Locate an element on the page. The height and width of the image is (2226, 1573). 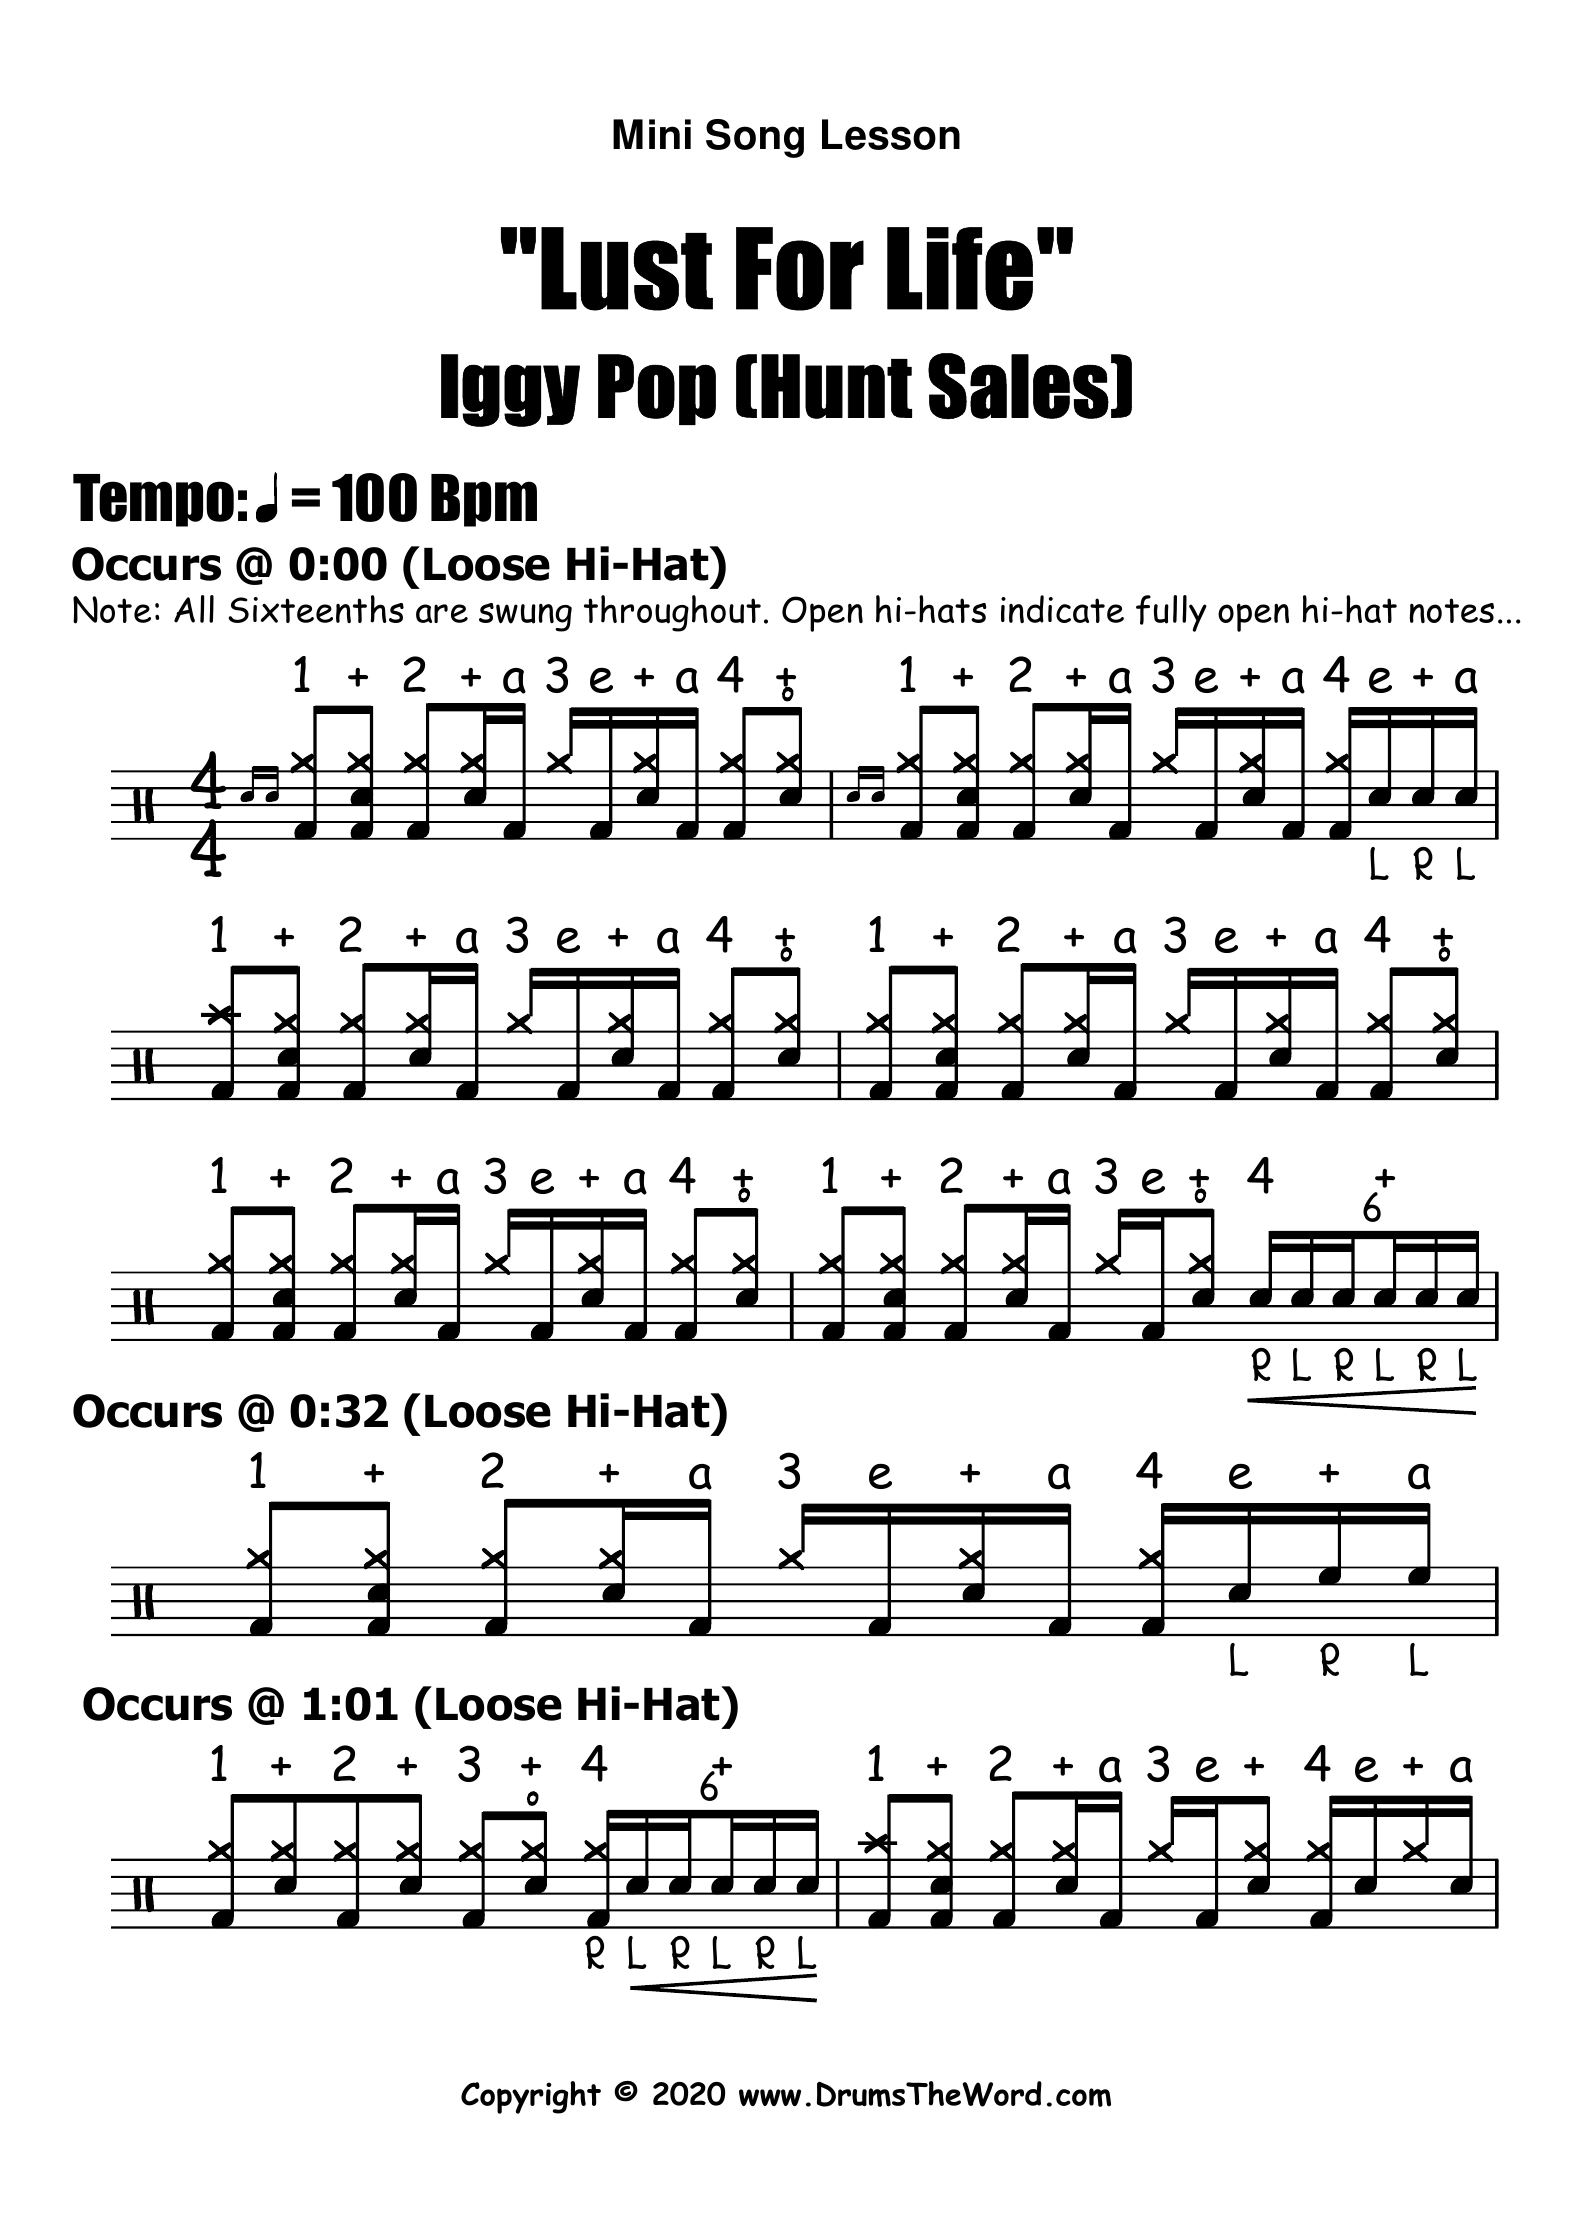
indicate is located at coordinates (1062, 609).
